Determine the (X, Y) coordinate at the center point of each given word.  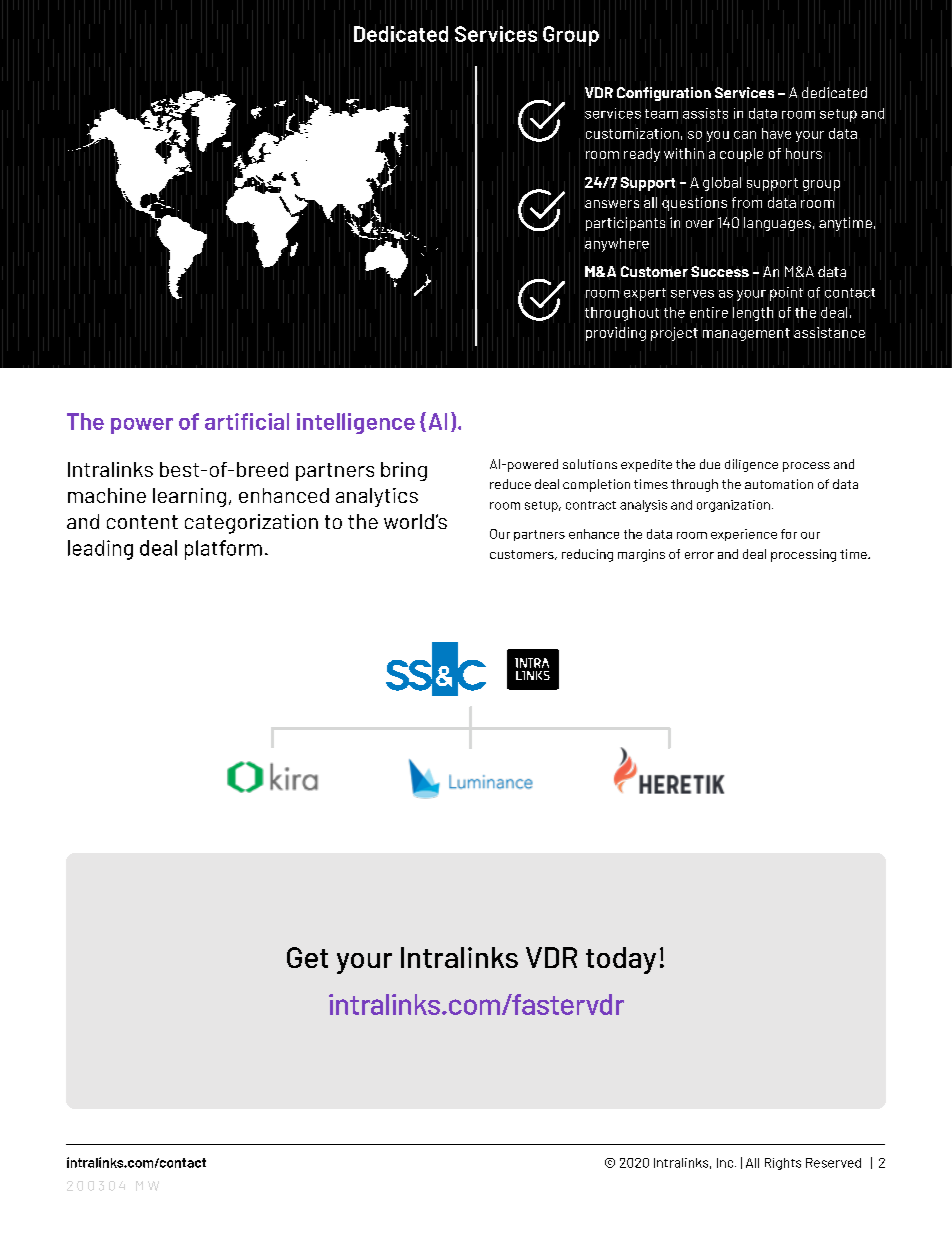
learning (189, 497)
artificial (247, 421)
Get (307, 957)
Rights (783, 1164)
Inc (726, 1163)
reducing (587, 555)
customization (632, 133)
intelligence (356, 423)
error (699, 555)
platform (223, 550)
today (621, 960)
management (746, 334)
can (745, 135)
